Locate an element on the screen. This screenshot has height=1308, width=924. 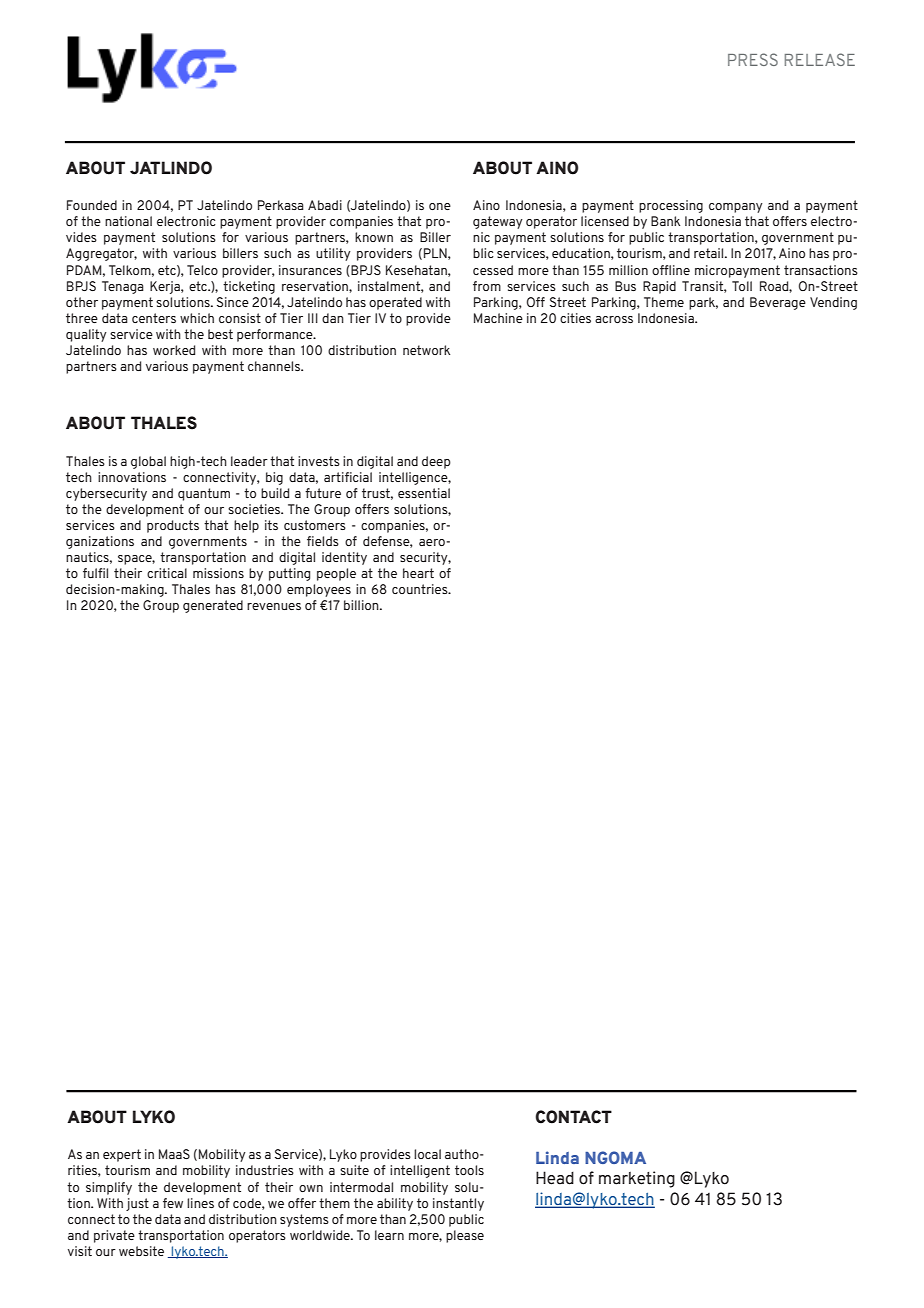
network is located at coordinates (426, 350).
